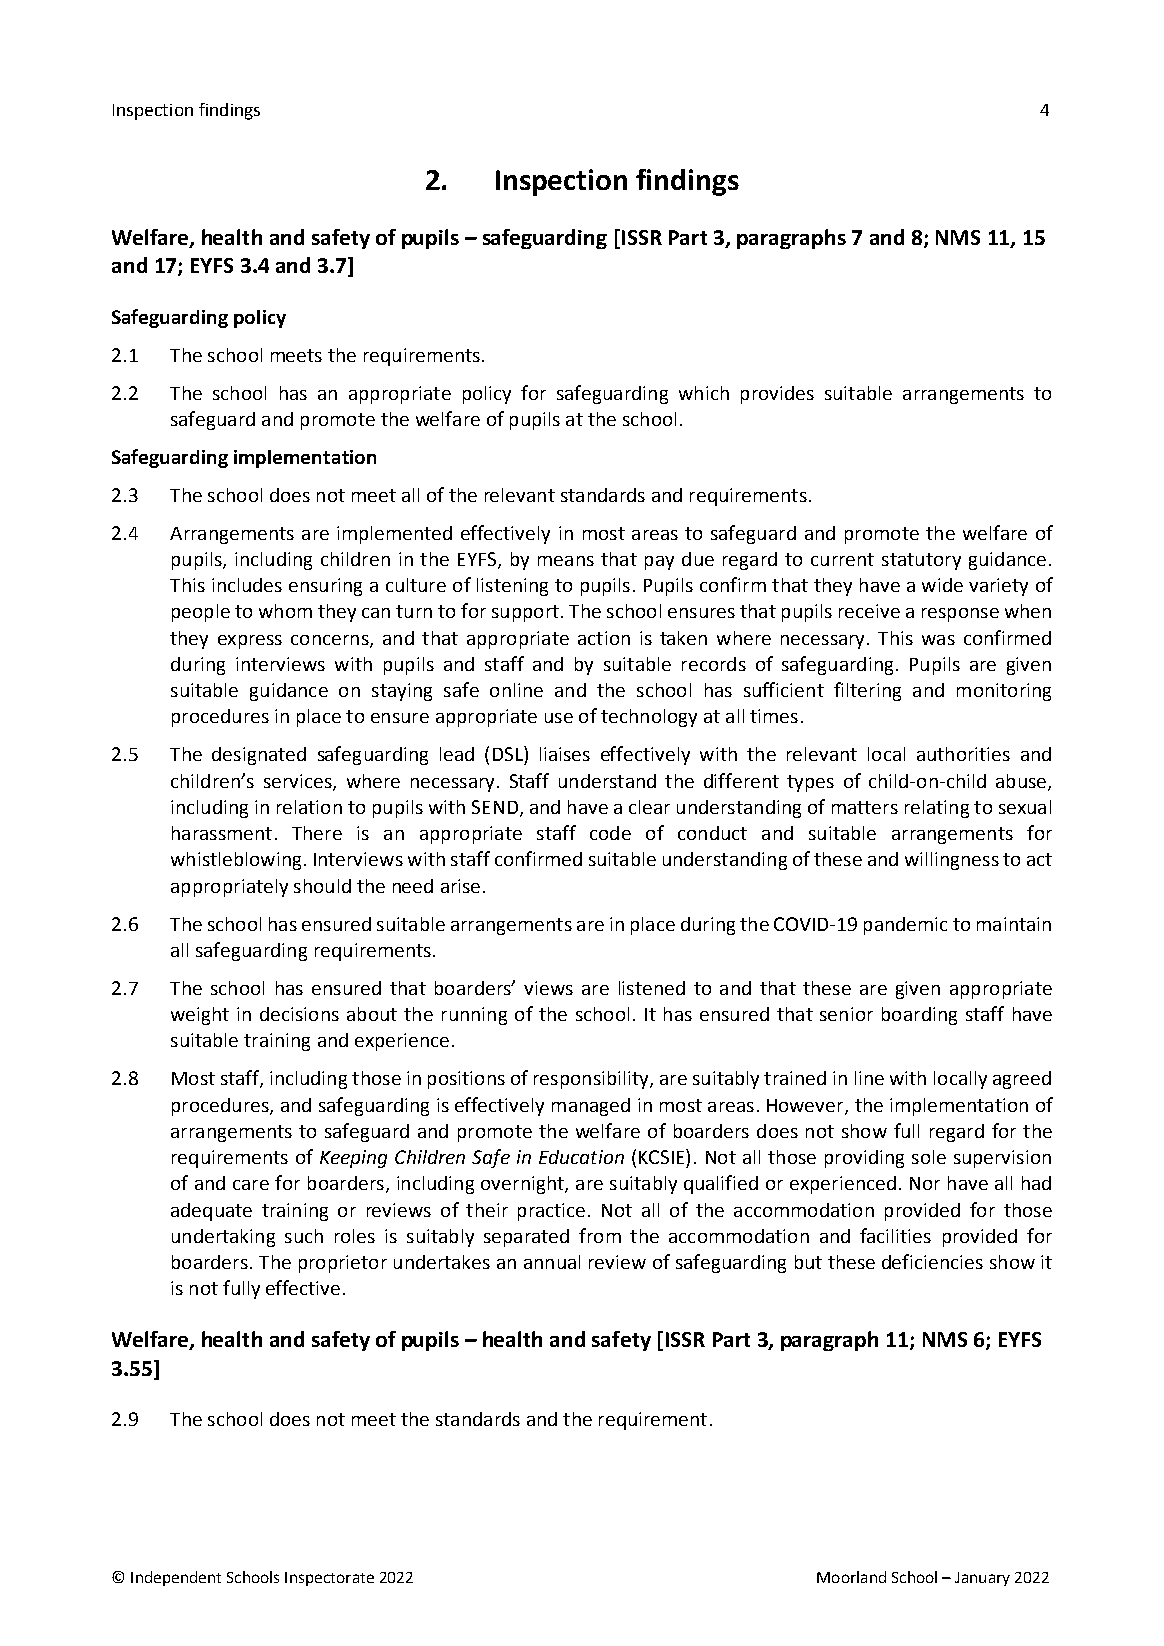  What do you see at coordinates (919, 1016) in the screenshot?
I see `boarding` at bounding box center [919, 1016].
